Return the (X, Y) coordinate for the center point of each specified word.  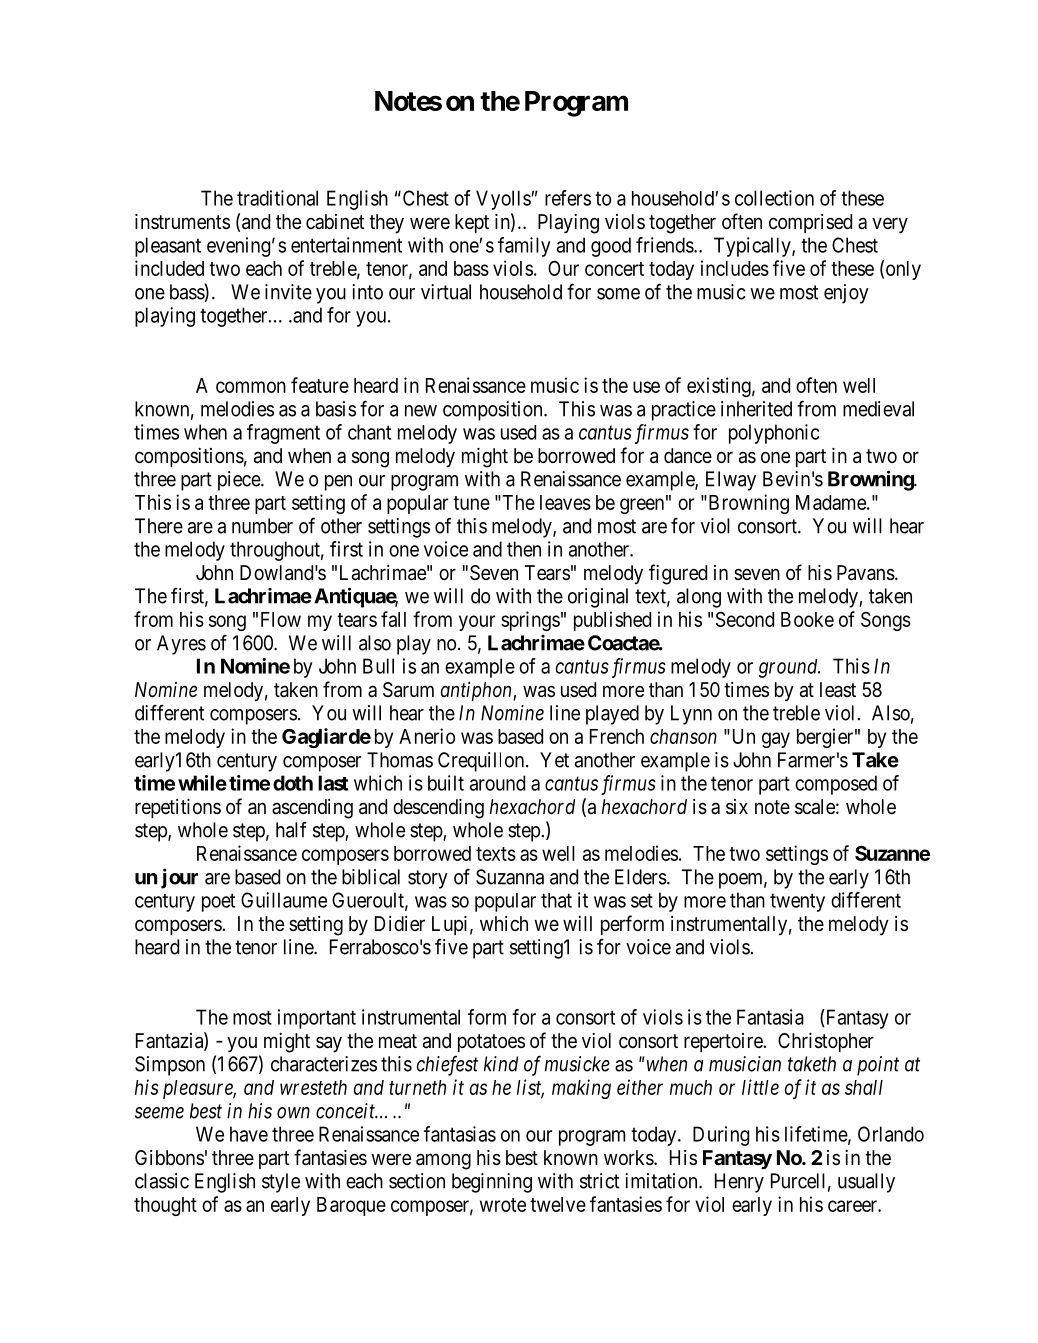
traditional (277, 198)
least (838, 690)
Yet (554, 760)
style (281, 1183)
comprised (810, 223)
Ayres (181, 645)
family (524, 247)
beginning (492, 1183)
